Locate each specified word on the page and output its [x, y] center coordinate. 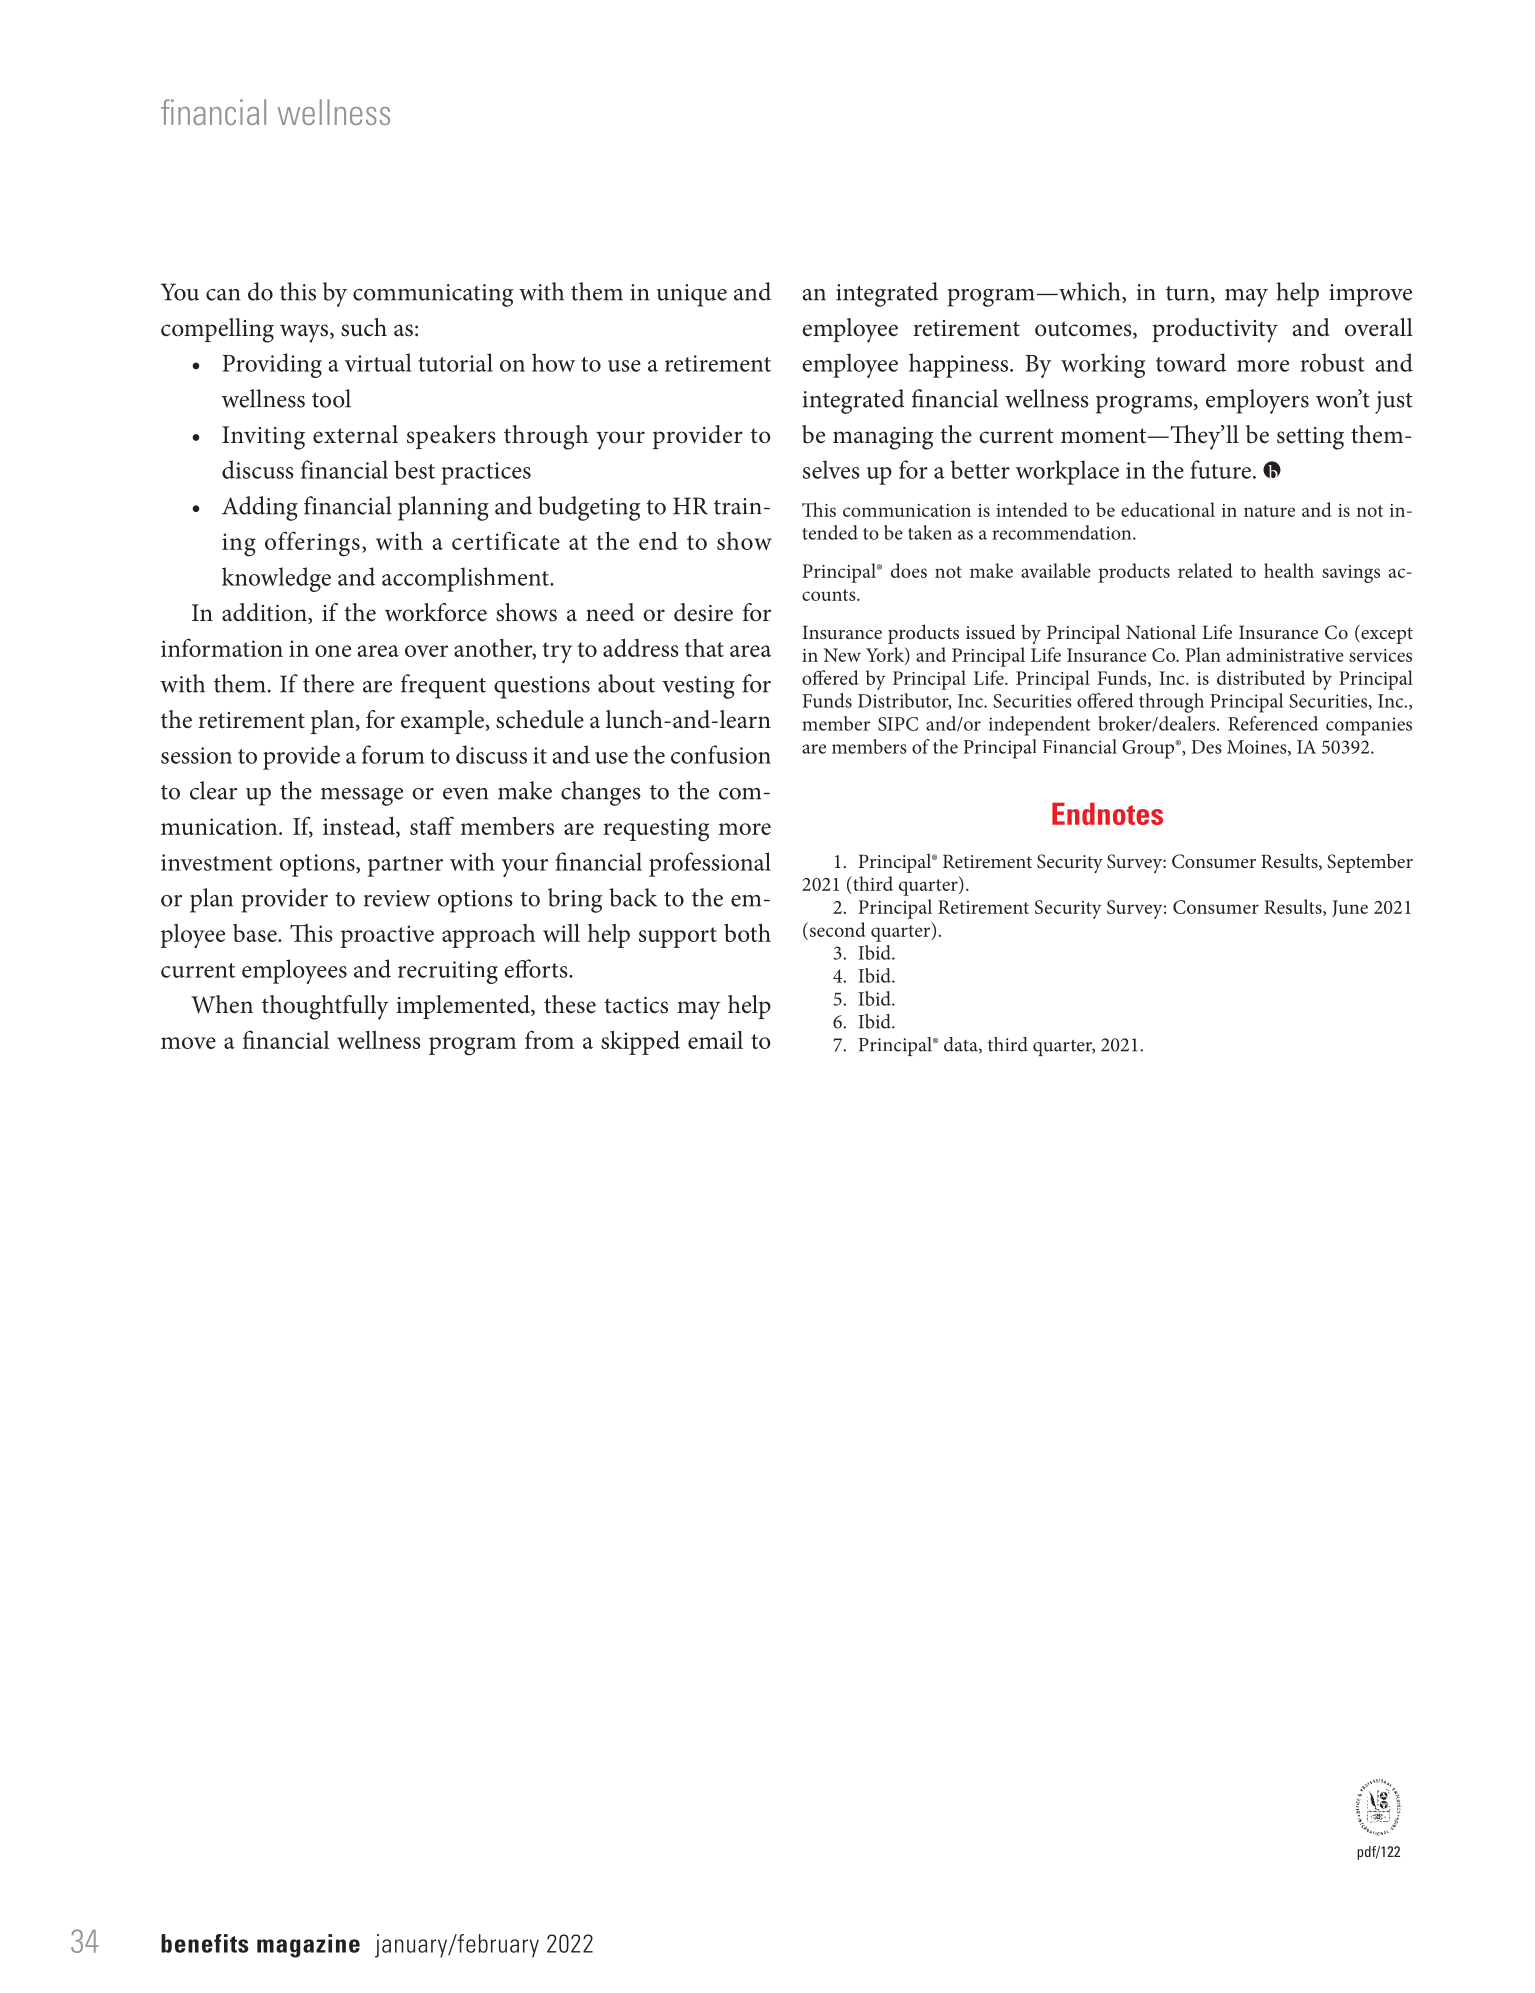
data [962, 1045]
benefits [205, 1943]
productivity [1215, 330]
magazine [308, 1946]
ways [305, 333]
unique [692, 295]
